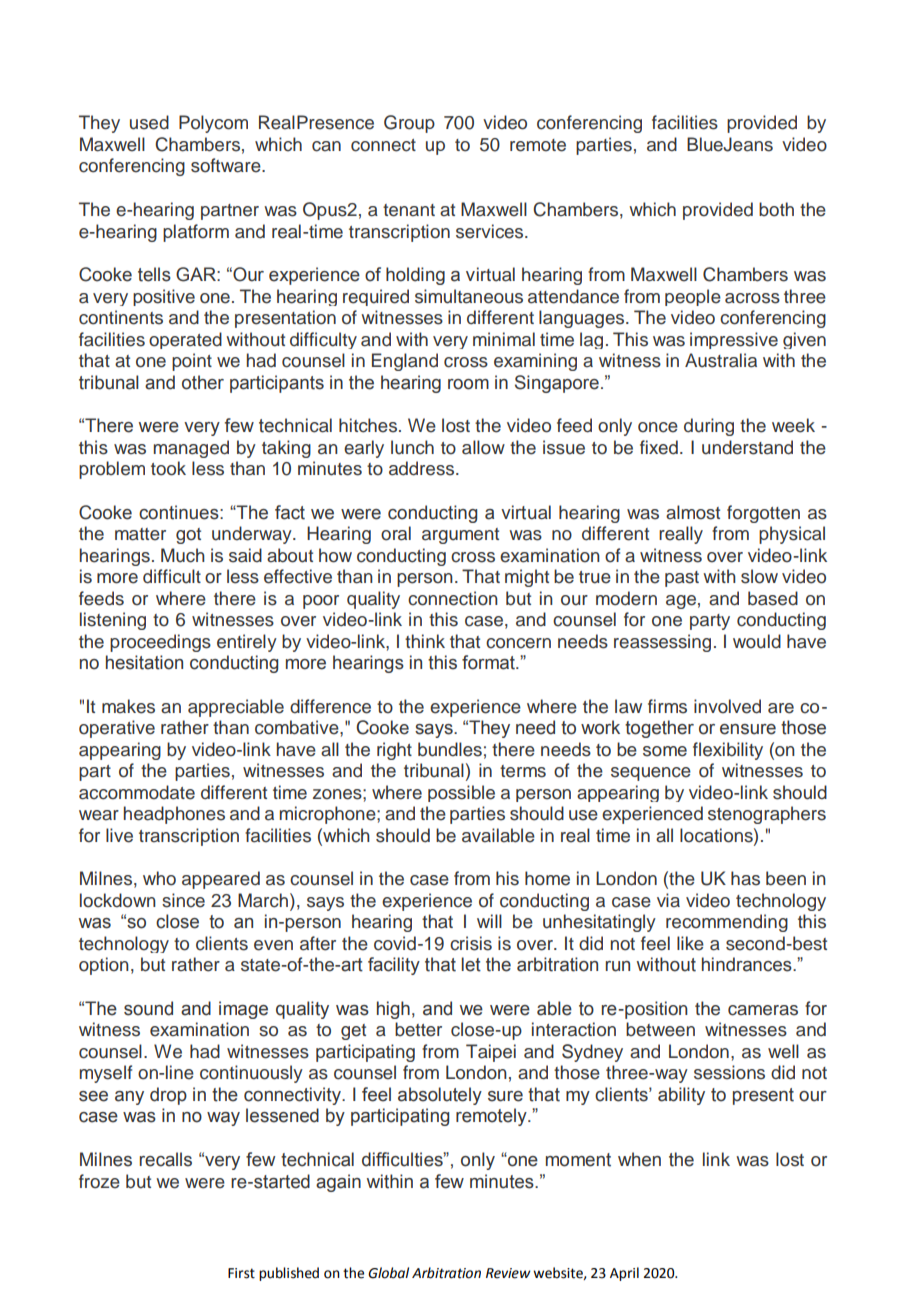 The width and height of the page is (924, 1308). Describe the element at coordinates (745, 878) in the page. I see `has` at that location.
